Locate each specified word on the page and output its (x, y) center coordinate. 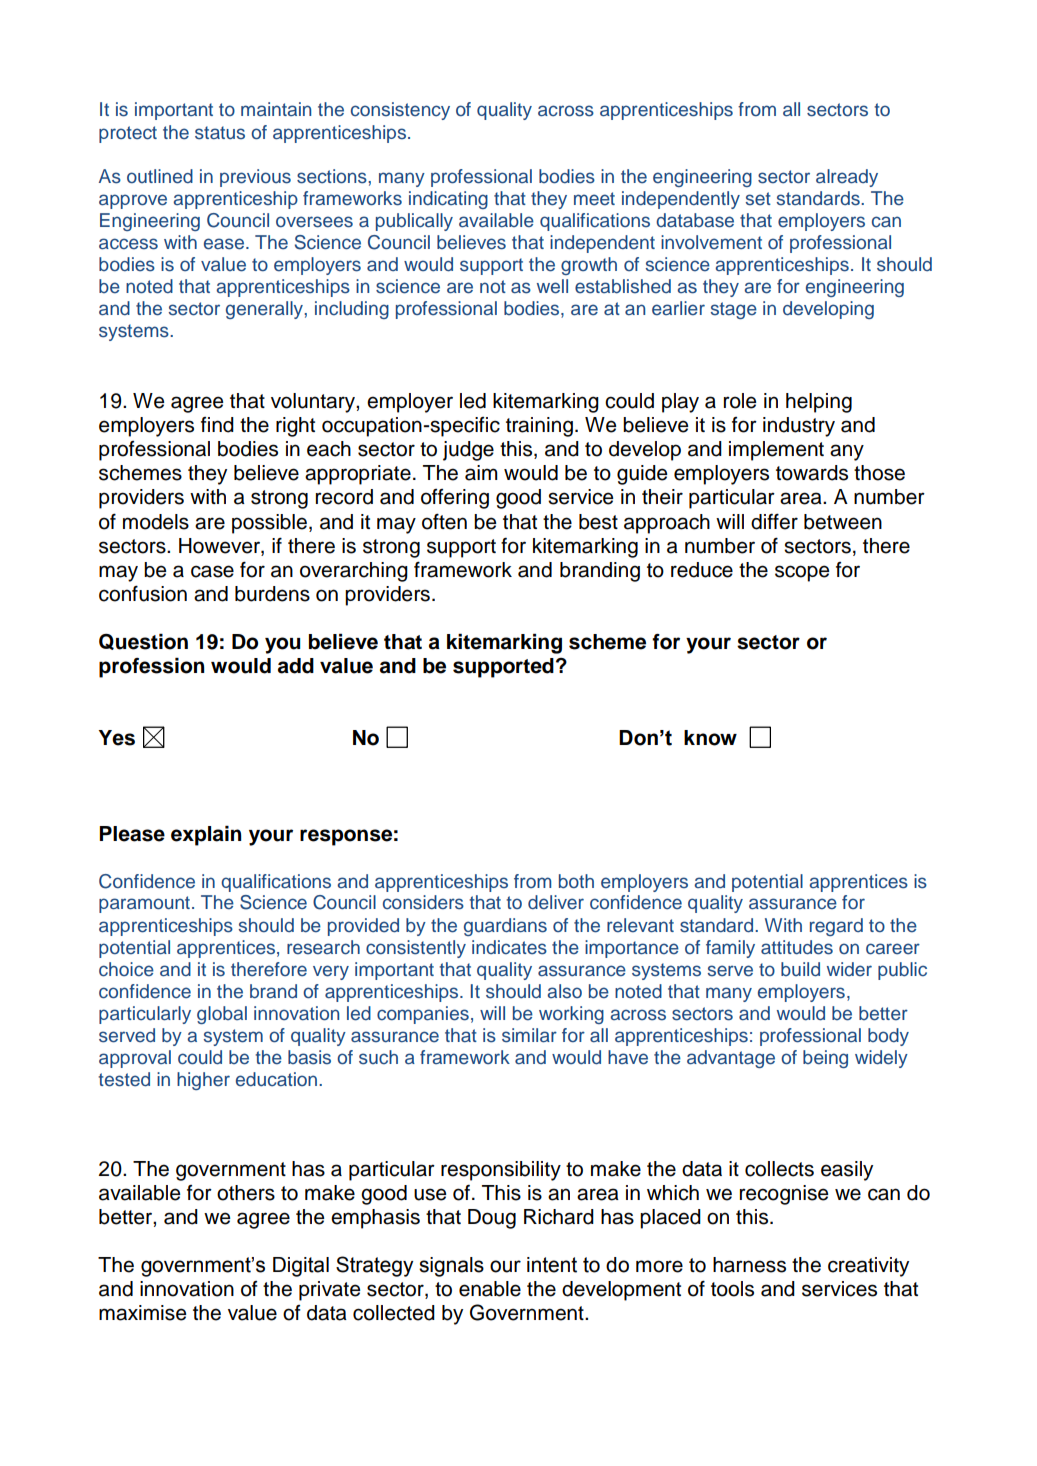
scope (802, 573)
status (220, 133)
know (710, 738)
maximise (142, 1313)
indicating (448, 200)
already (847, 178)
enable (490, 1289)
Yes (116, 738)
